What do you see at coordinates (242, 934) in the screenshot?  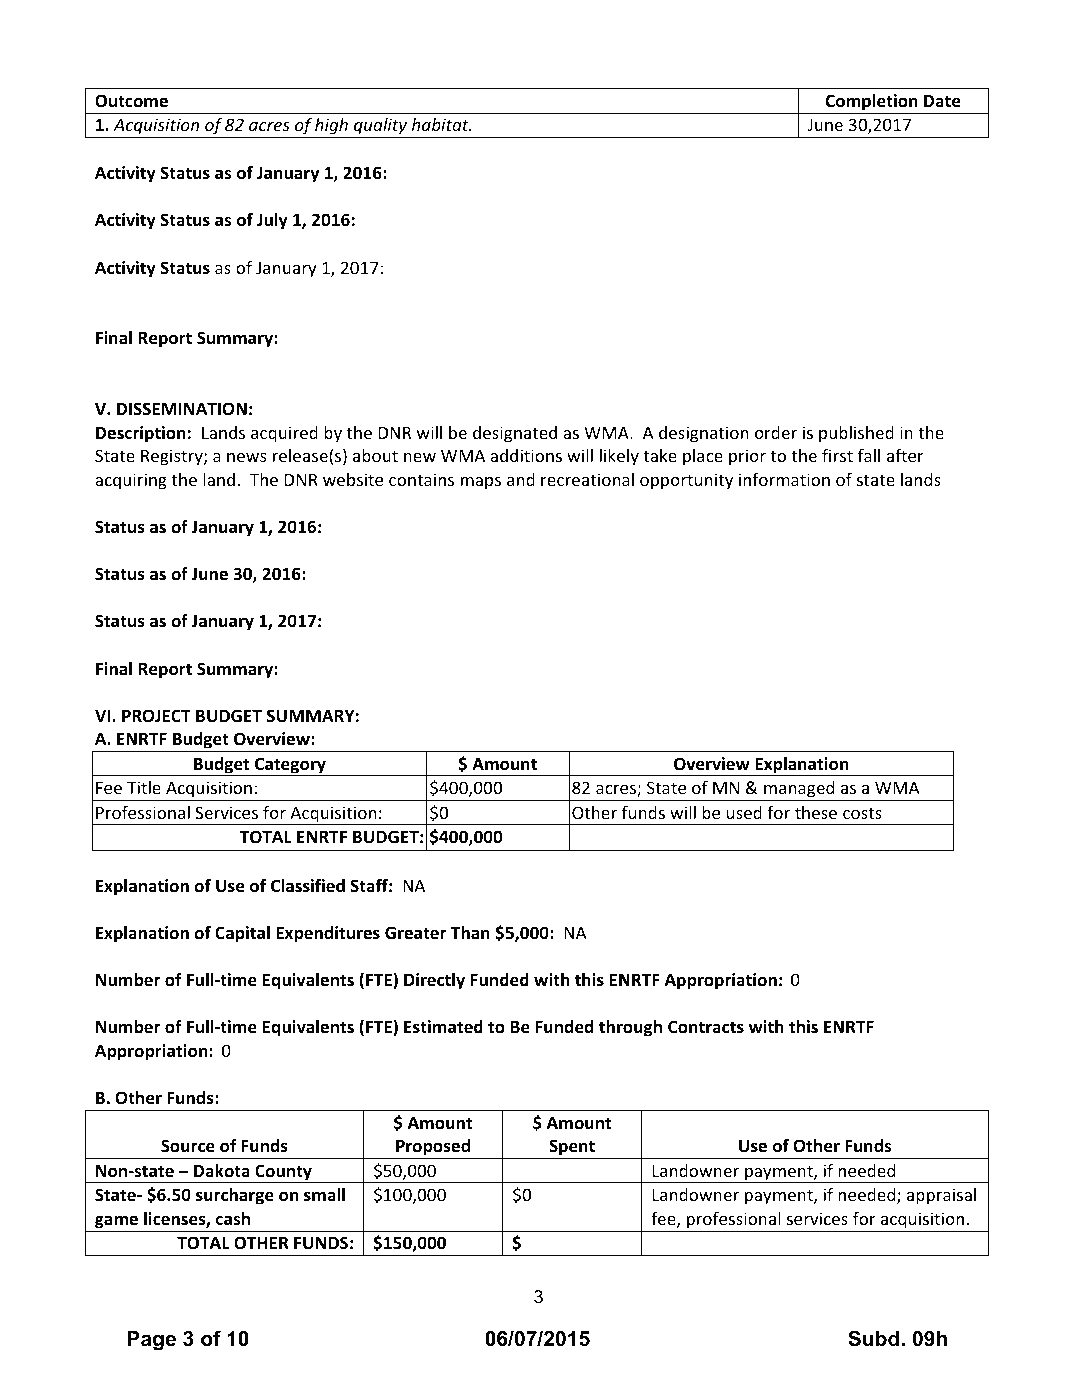 I see `Capital` at bounding box center [242, 934].
